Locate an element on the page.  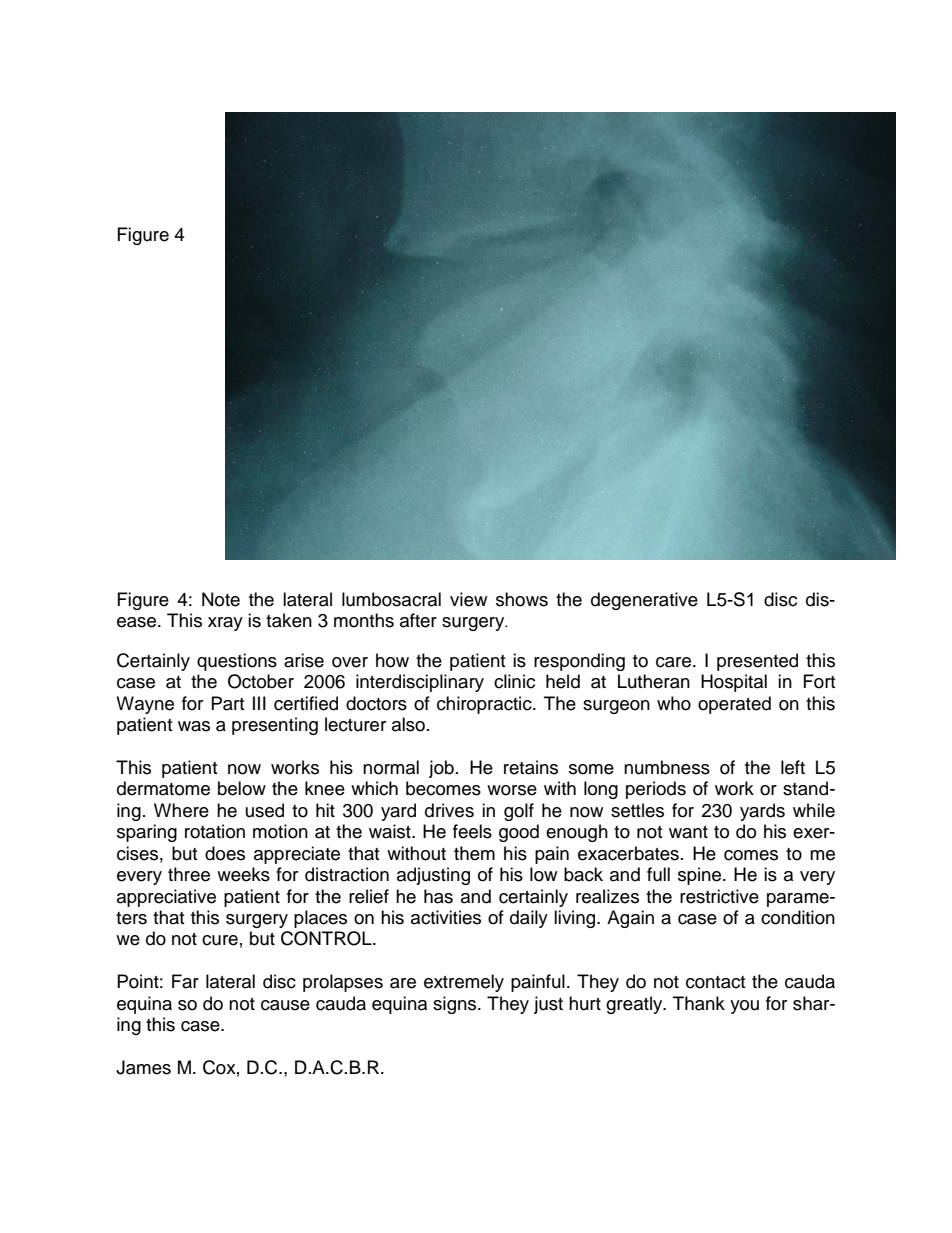
James is located at coordinates (143, 1067).
